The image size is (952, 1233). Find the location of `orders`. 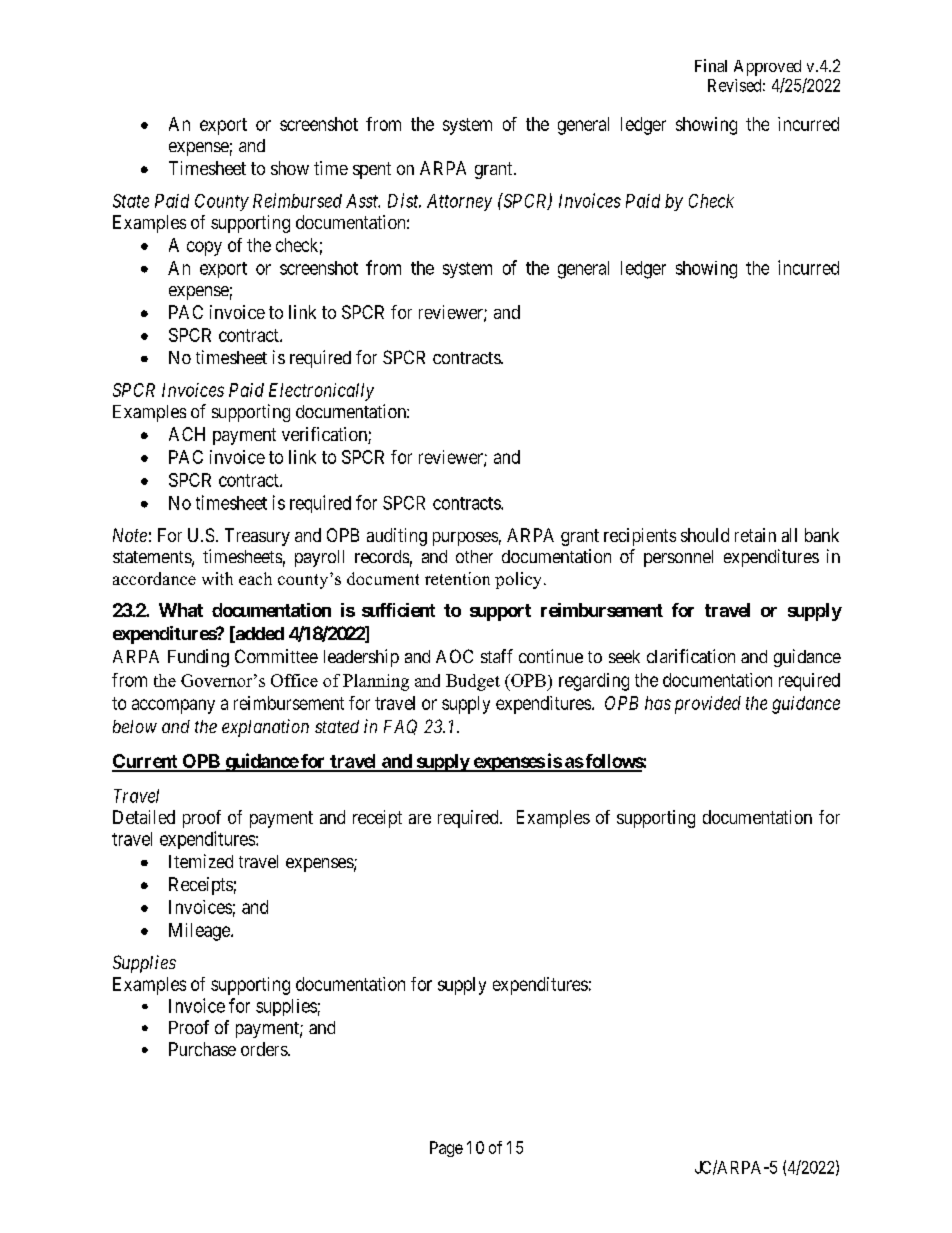

orders is located at coordinates (265, 1049).
